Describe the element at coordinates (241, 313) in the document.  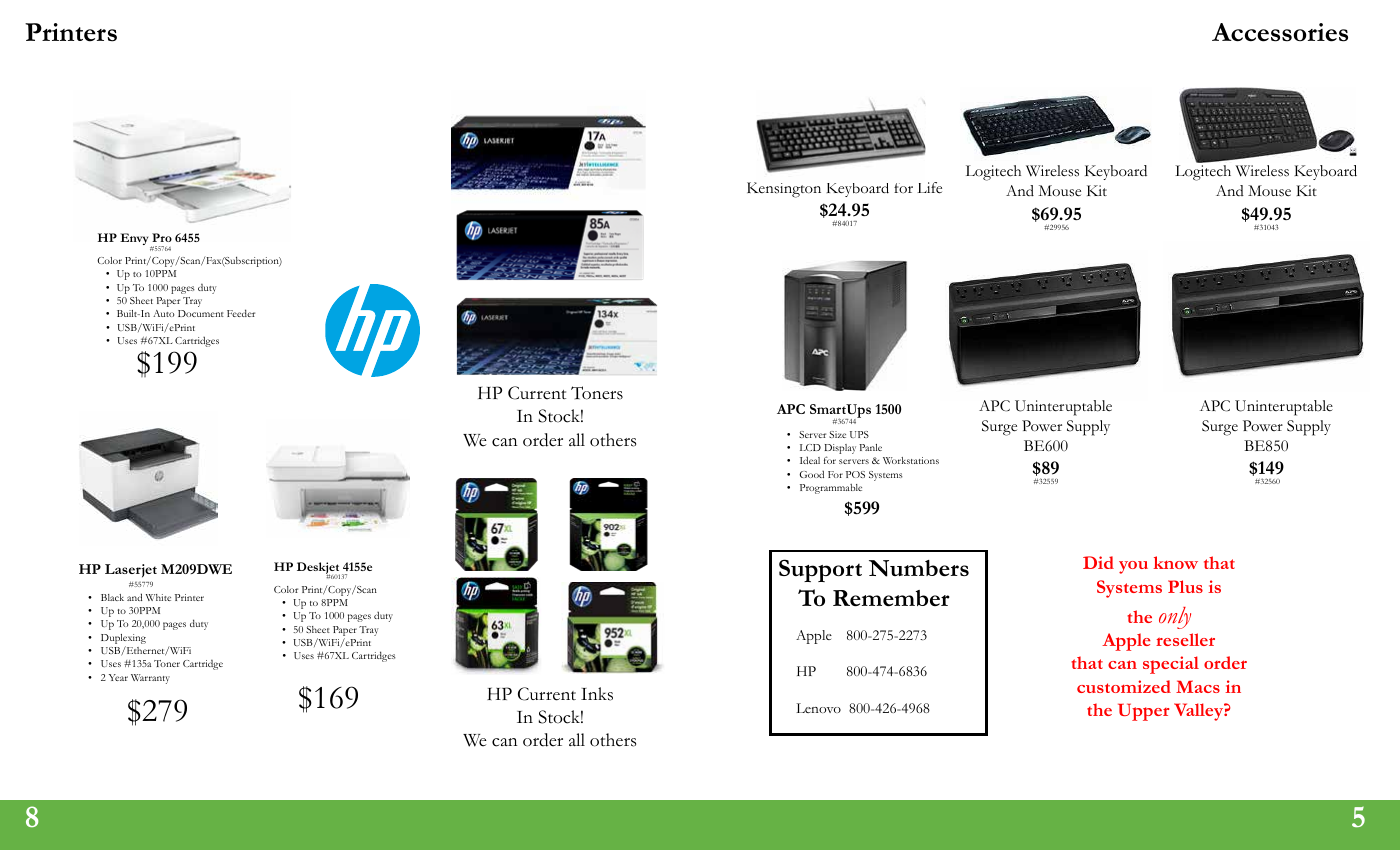
I see `Feeder` at that location.
